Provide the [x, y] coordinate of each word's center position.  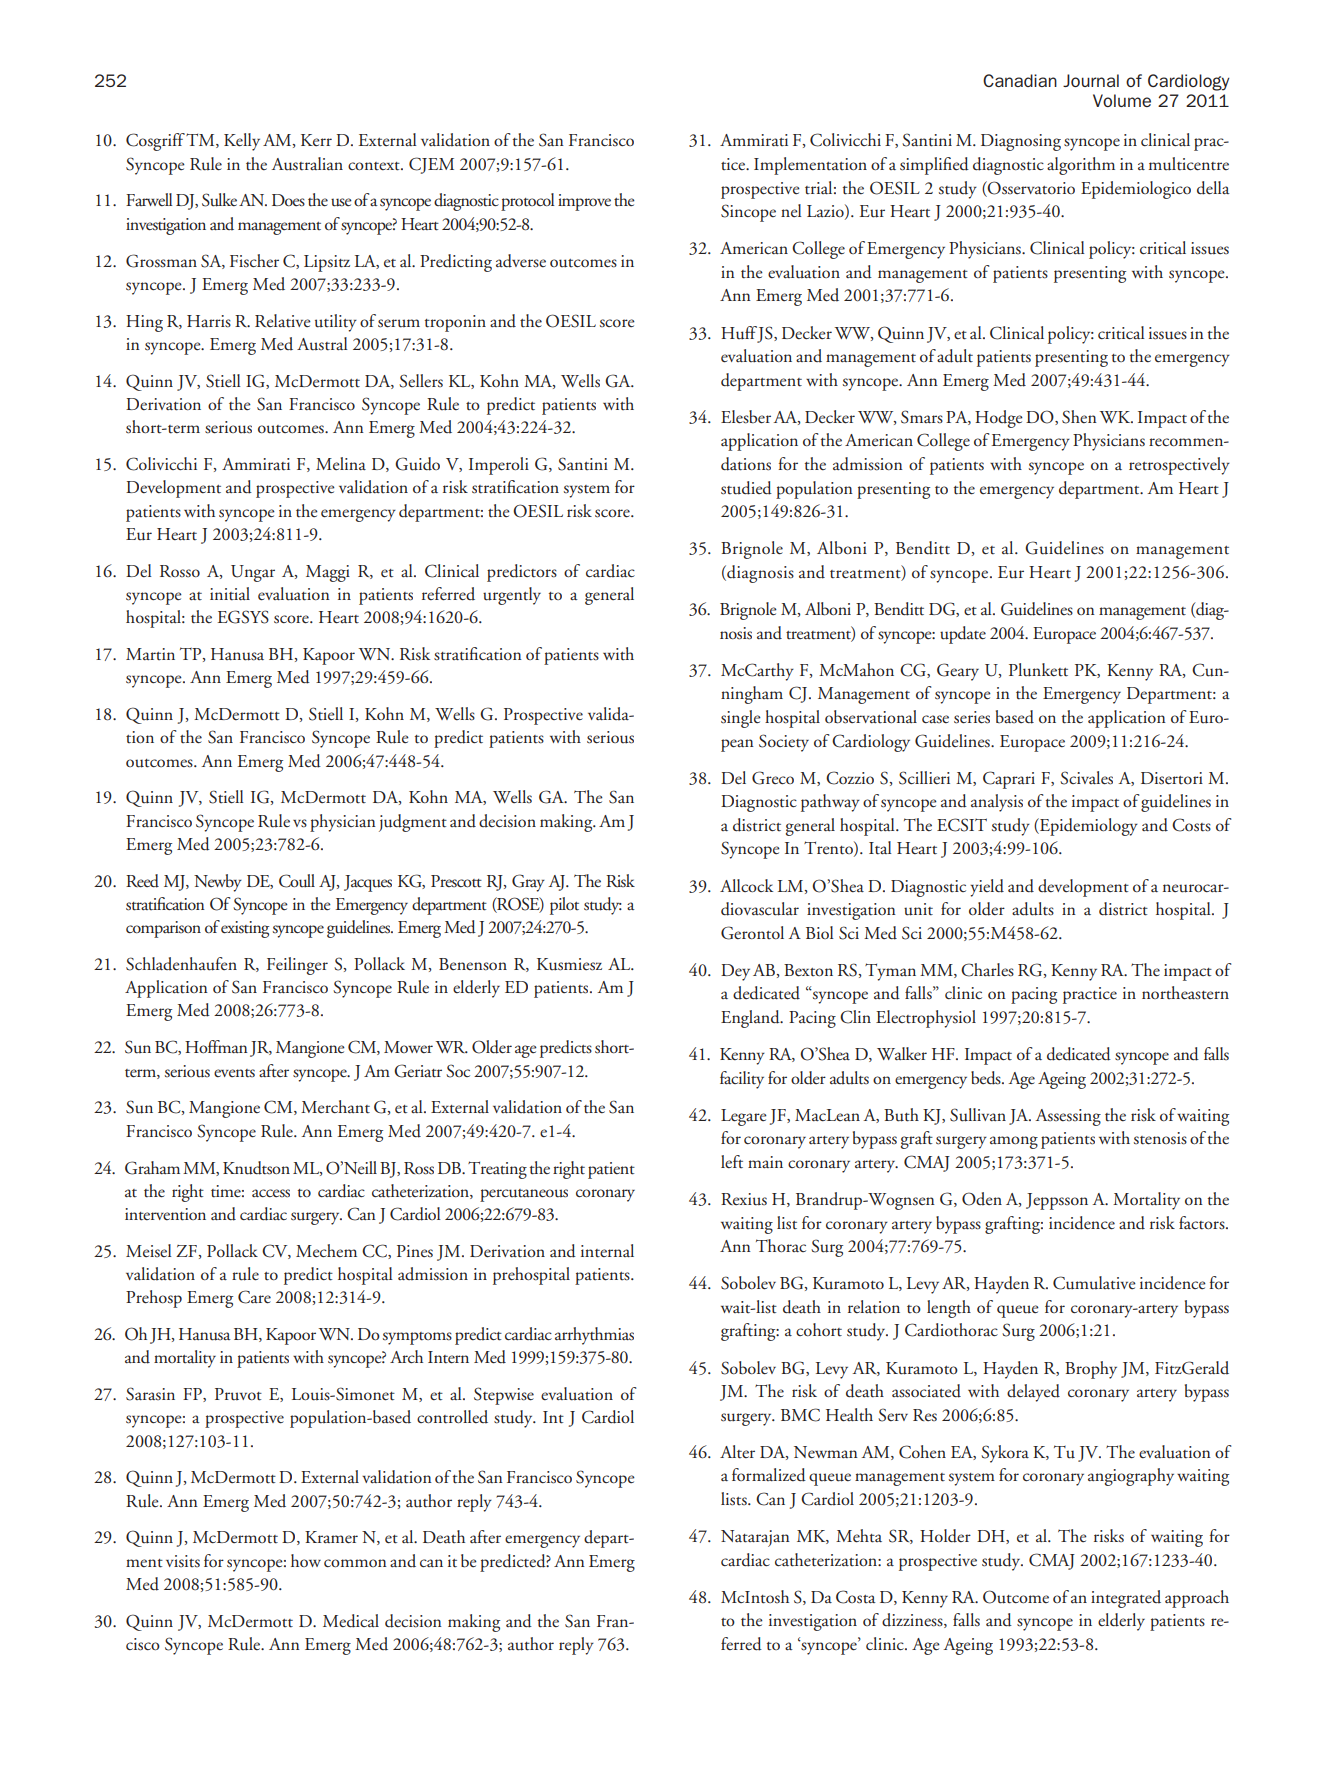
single [741, 719]
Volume [1122, 100]
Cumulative [1094, 1283]
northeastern [1185, 993]
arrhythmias [594, 1336]
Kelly [242, 142]
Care [254, 1297]
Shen [1079, 417]
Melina [341, 463]
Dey [735, 972]
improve [584, 202]
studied [746, 488]
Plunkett [1038, 670]
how [306, 1560]
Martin [150, 654]
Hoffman [216, 1046]
